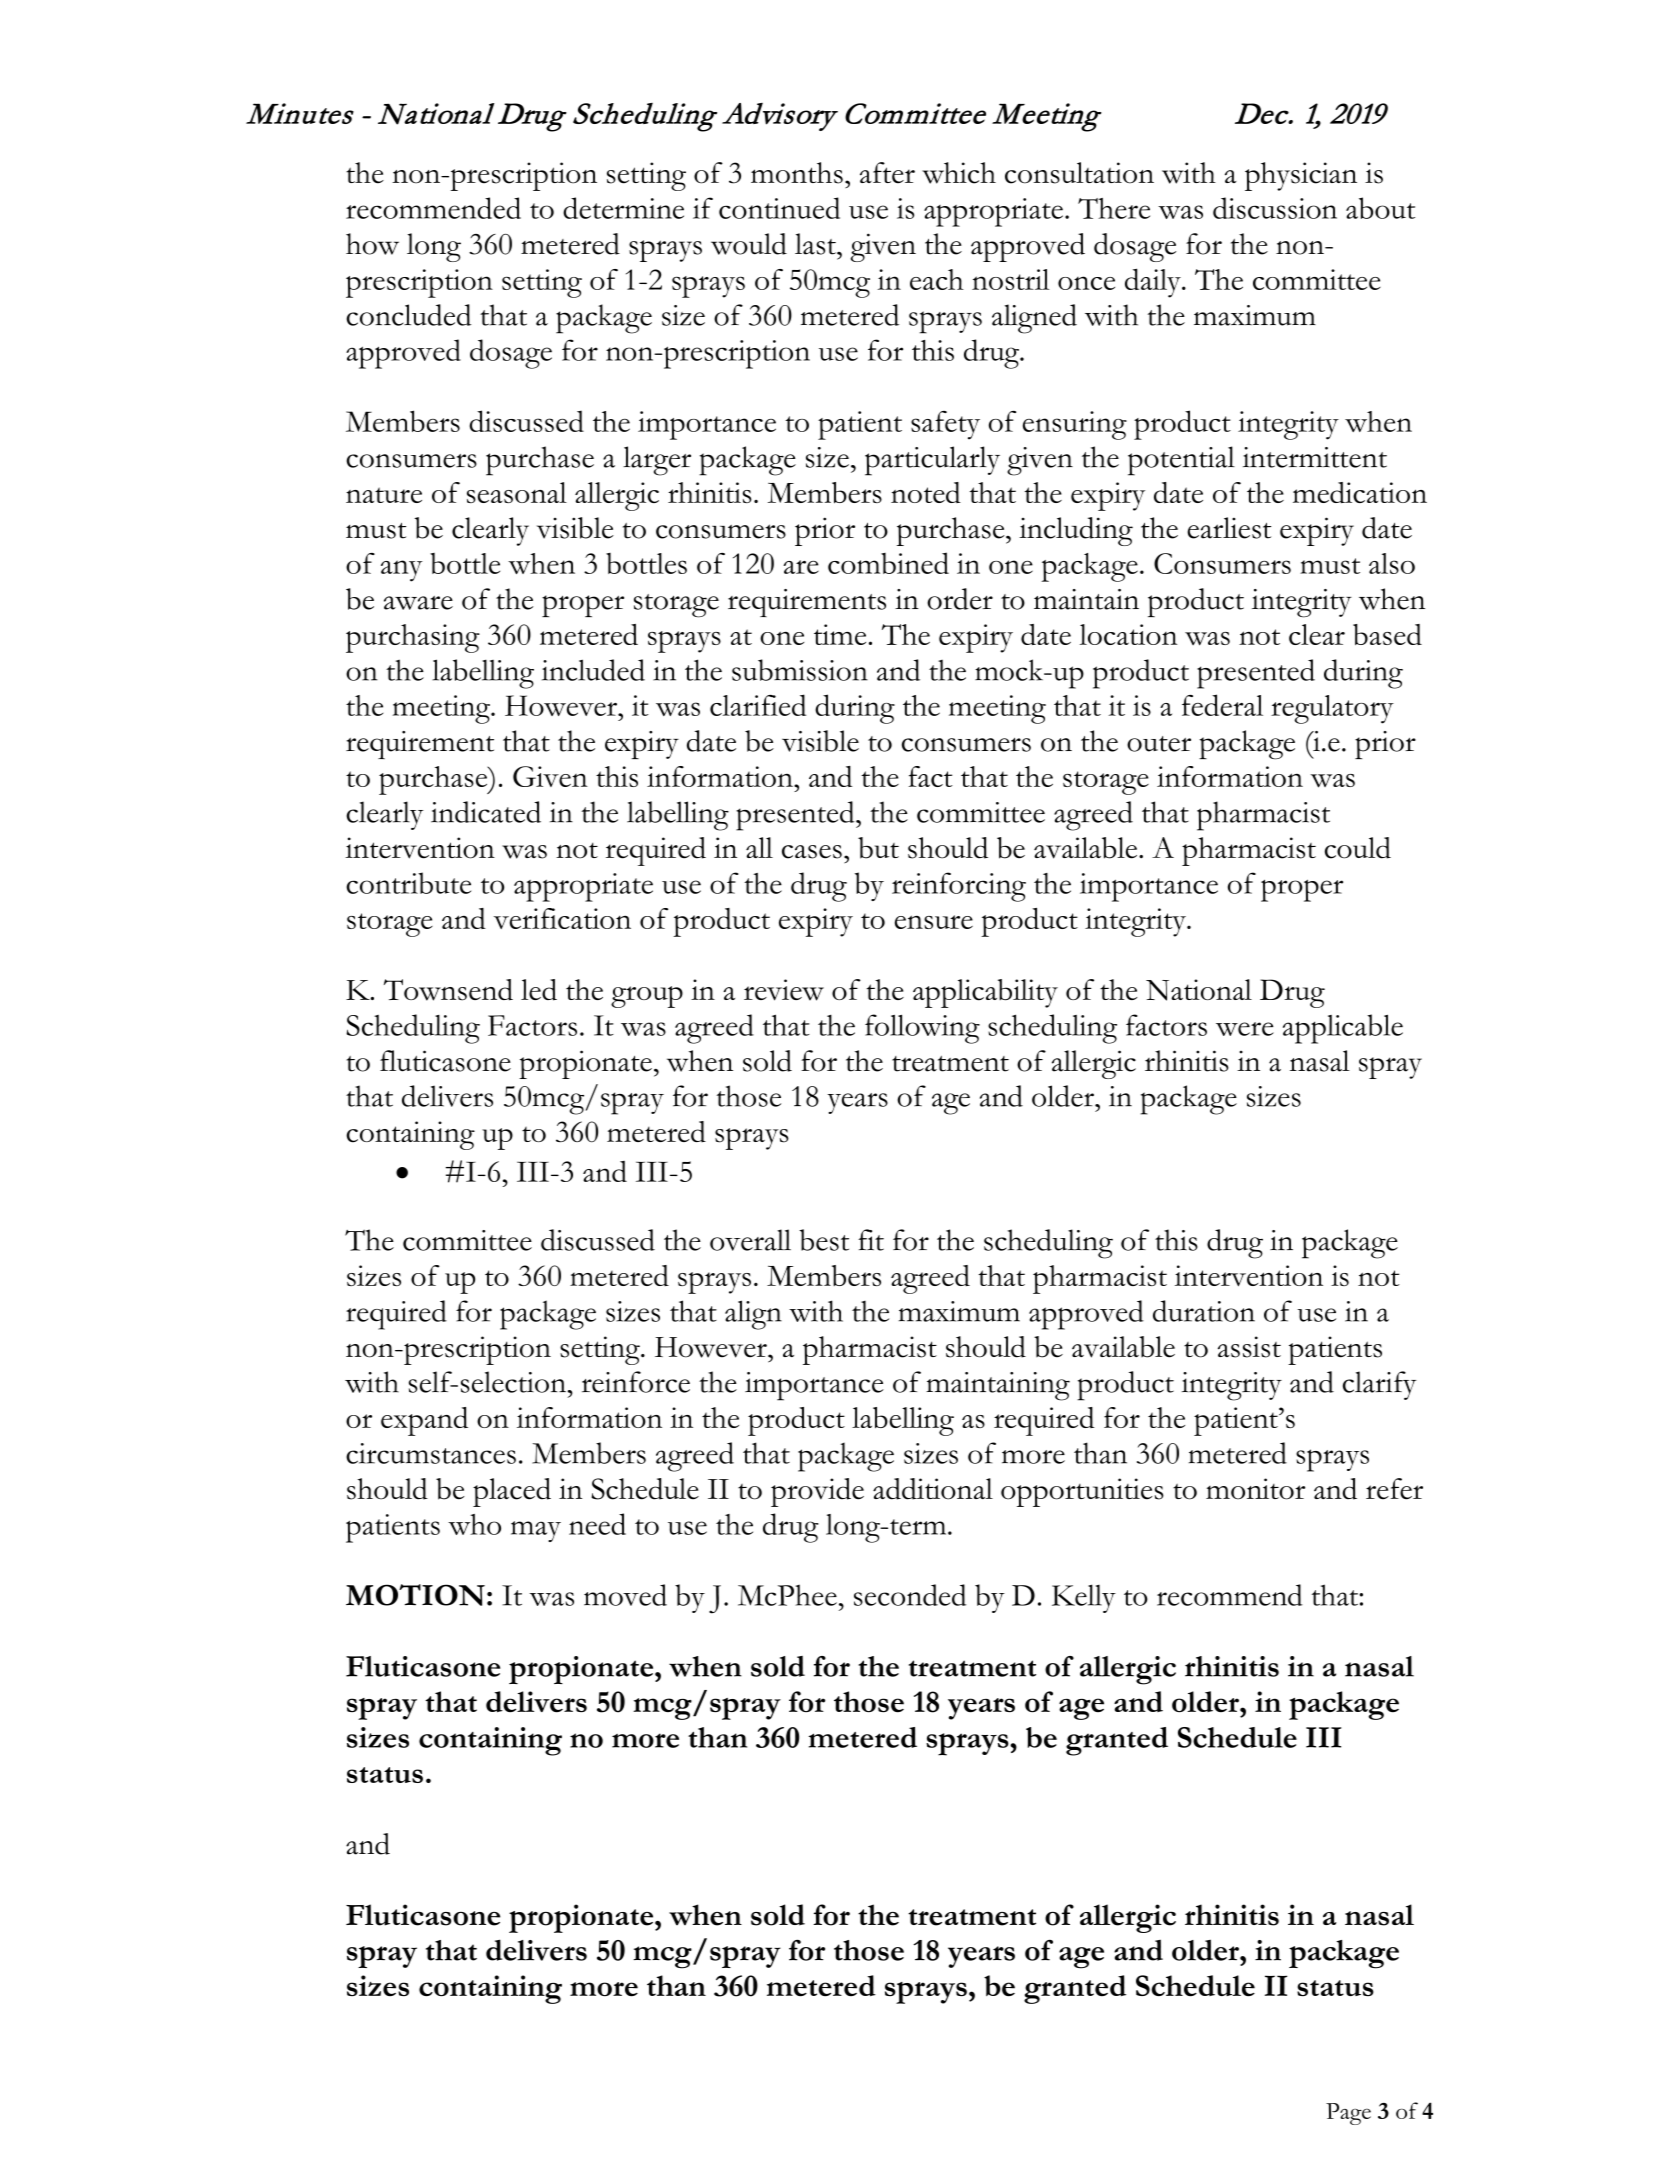 The image size is (1680, 2174). I want to click on Kelly, so click(1084, 1598).
